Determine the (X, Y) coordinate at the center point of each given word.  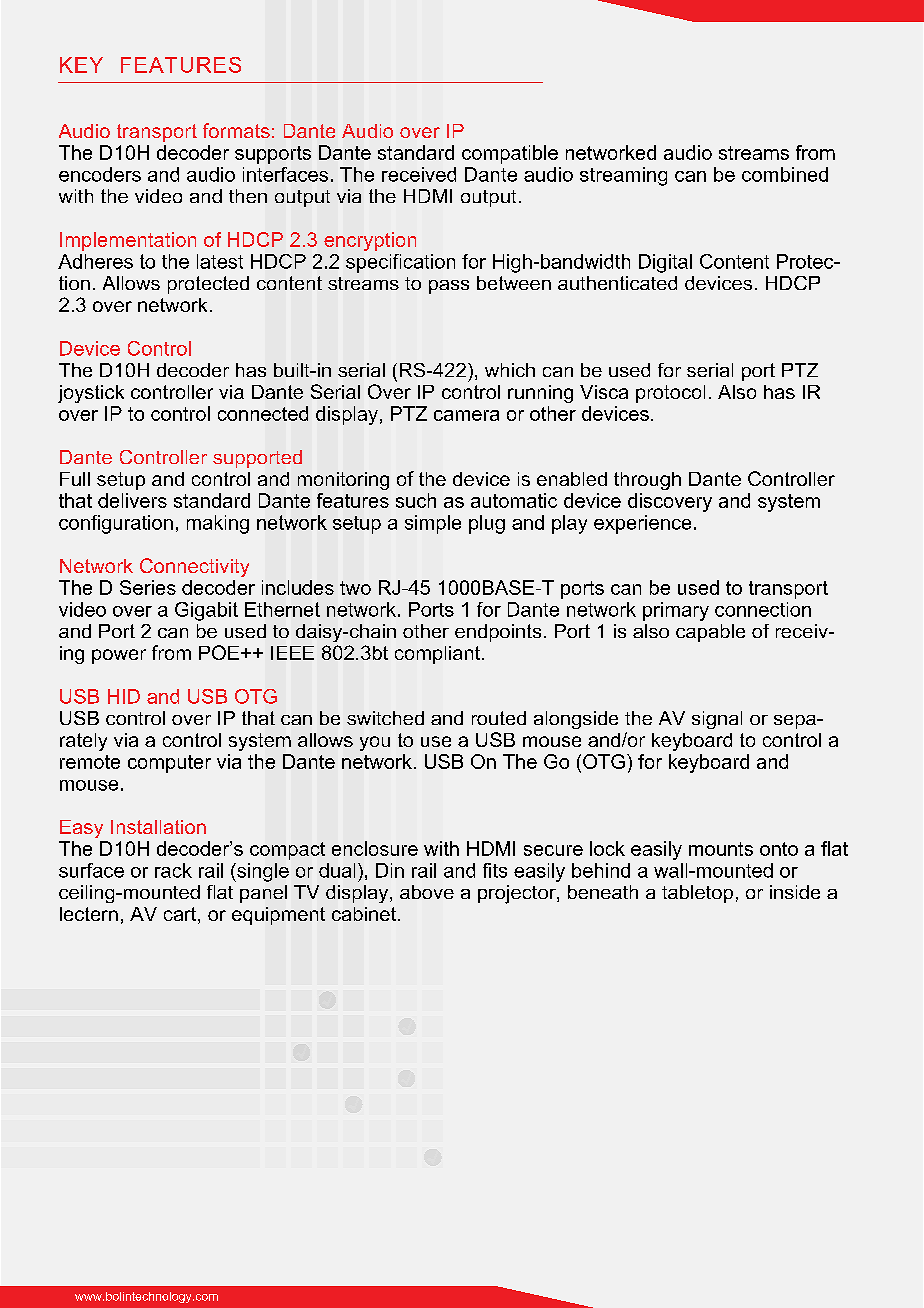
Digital (665, 263)
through (647, 481)
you (375, 743)
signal (717, 720)
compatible (510, 154)
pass (449, 287)
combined (785, 174)
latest (220, 261)
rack (173, 870)
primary (676, 611)
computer (169, 764)
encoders (100, 174)
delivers (132, 500)
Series (148, 587)
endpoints (498, 633)
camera (466, 415)
